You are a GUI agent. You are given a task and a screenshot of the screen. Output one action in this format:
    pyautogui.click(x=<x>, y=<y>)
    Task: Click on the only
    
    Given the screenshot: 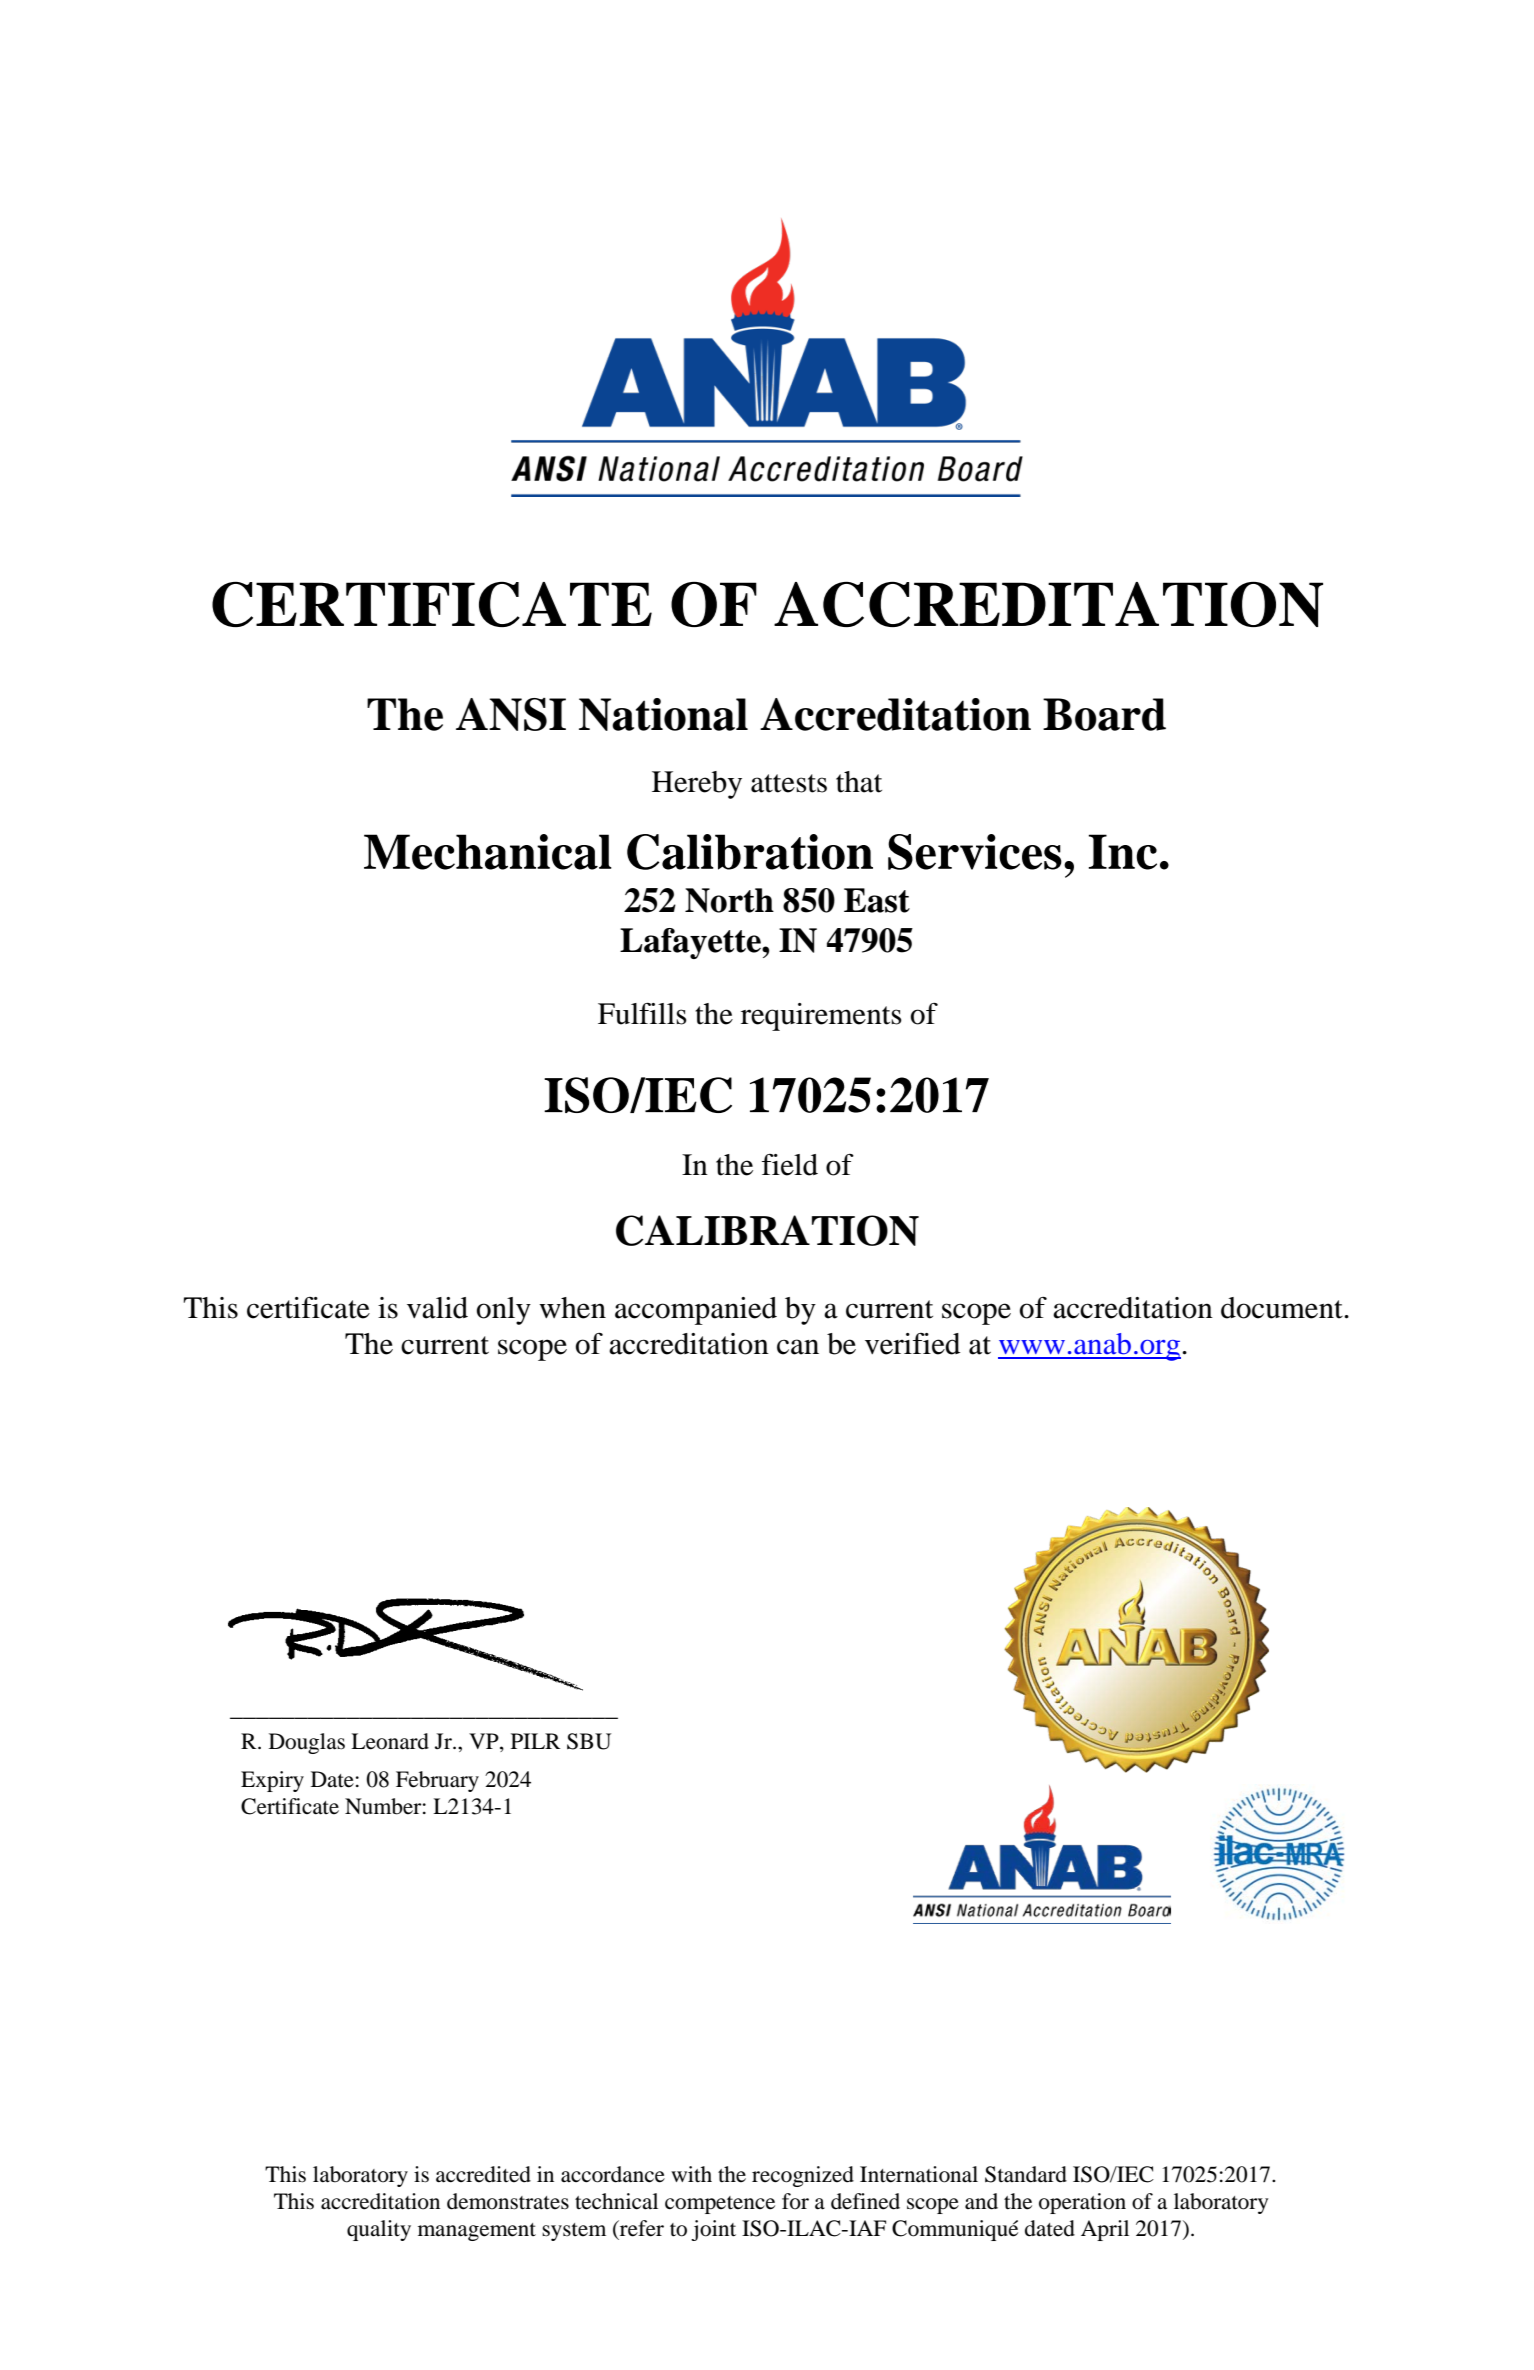 What is the action you would take?
    pyautogui.click(x=504, y=1311)
